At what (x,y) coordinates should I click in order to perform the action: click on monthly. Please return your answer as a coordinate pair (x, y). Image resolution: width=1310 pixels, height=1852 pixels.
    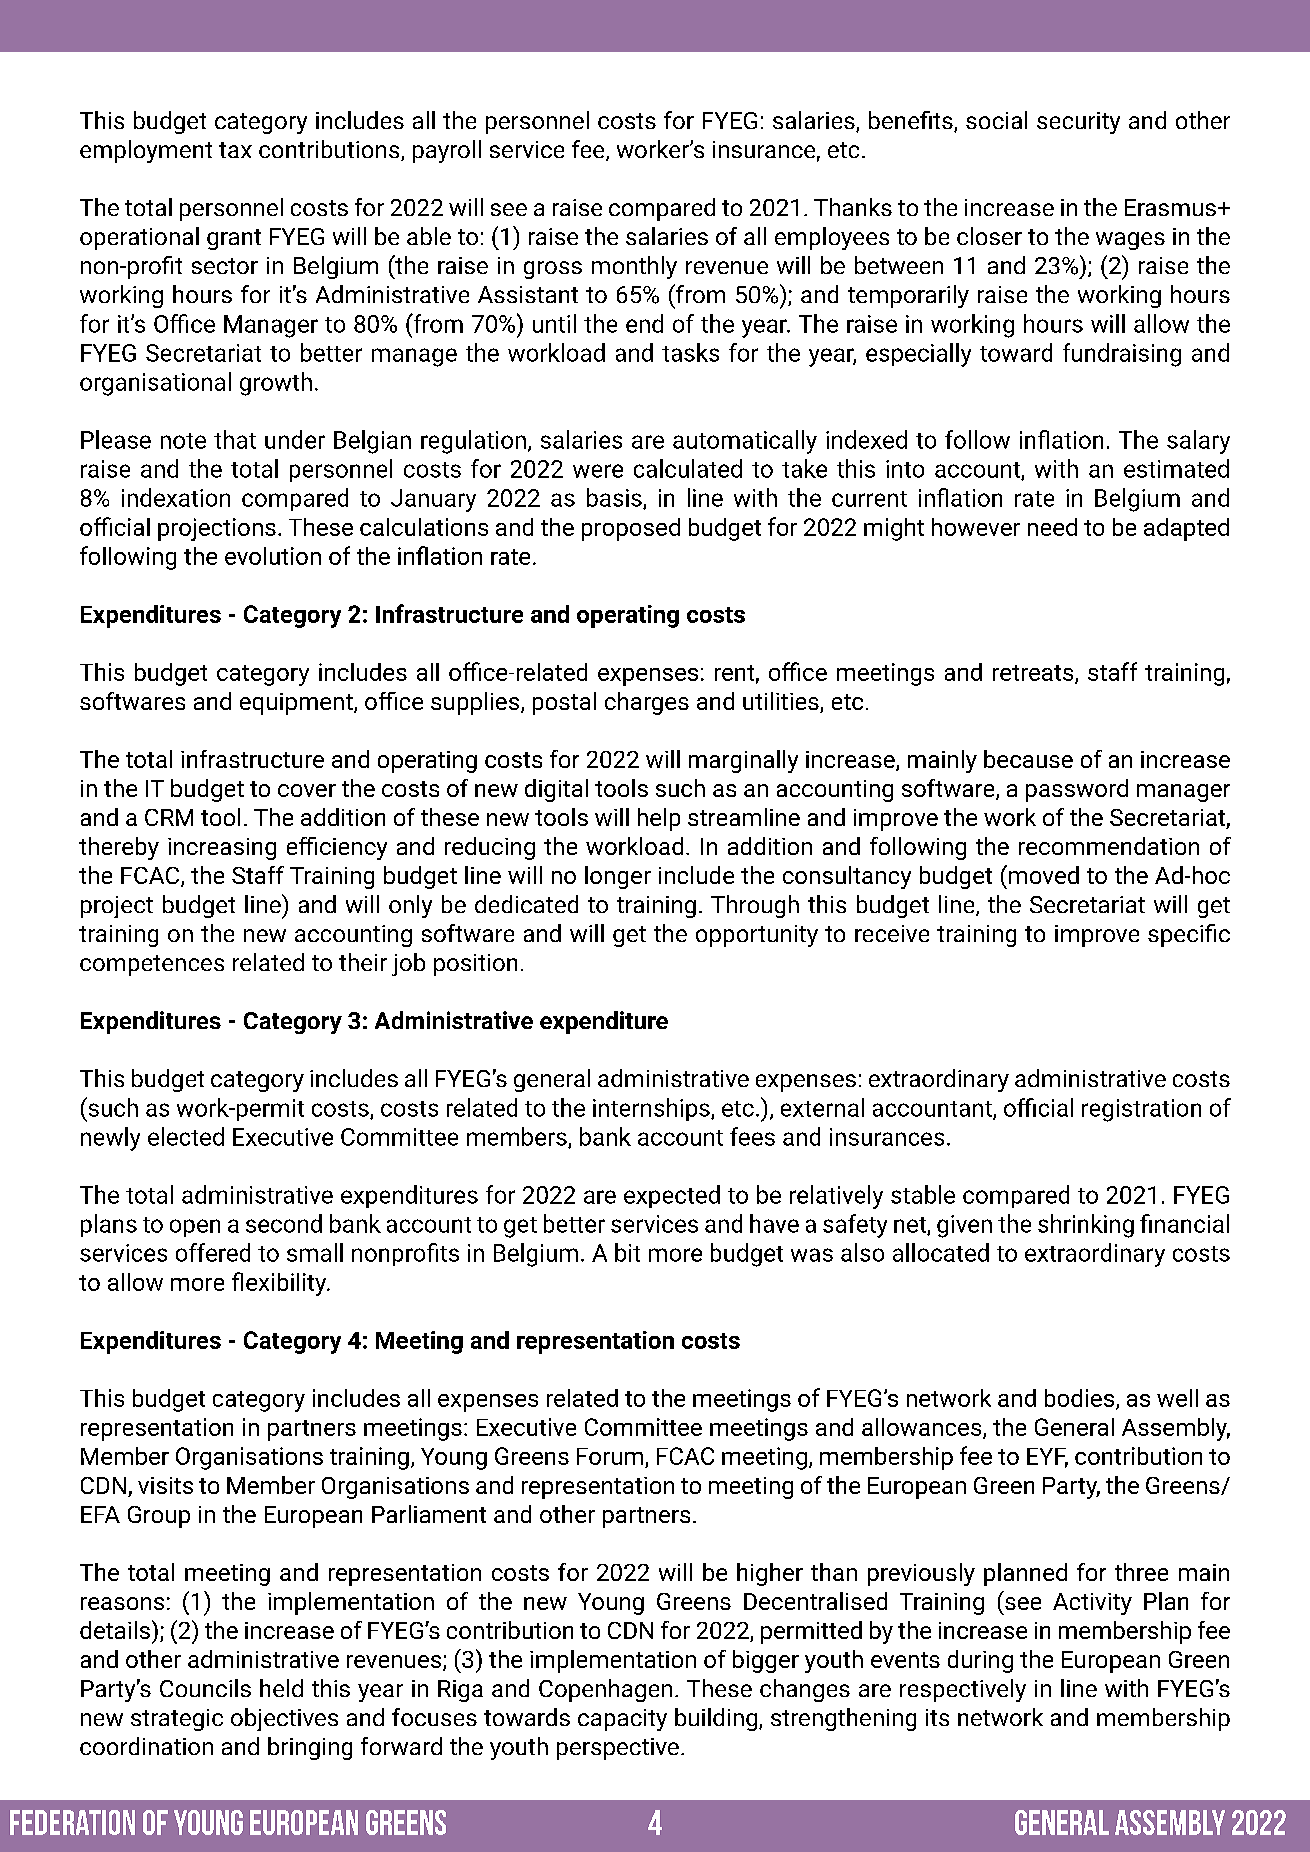
    Looking at the image, I should click on (634, 267).
